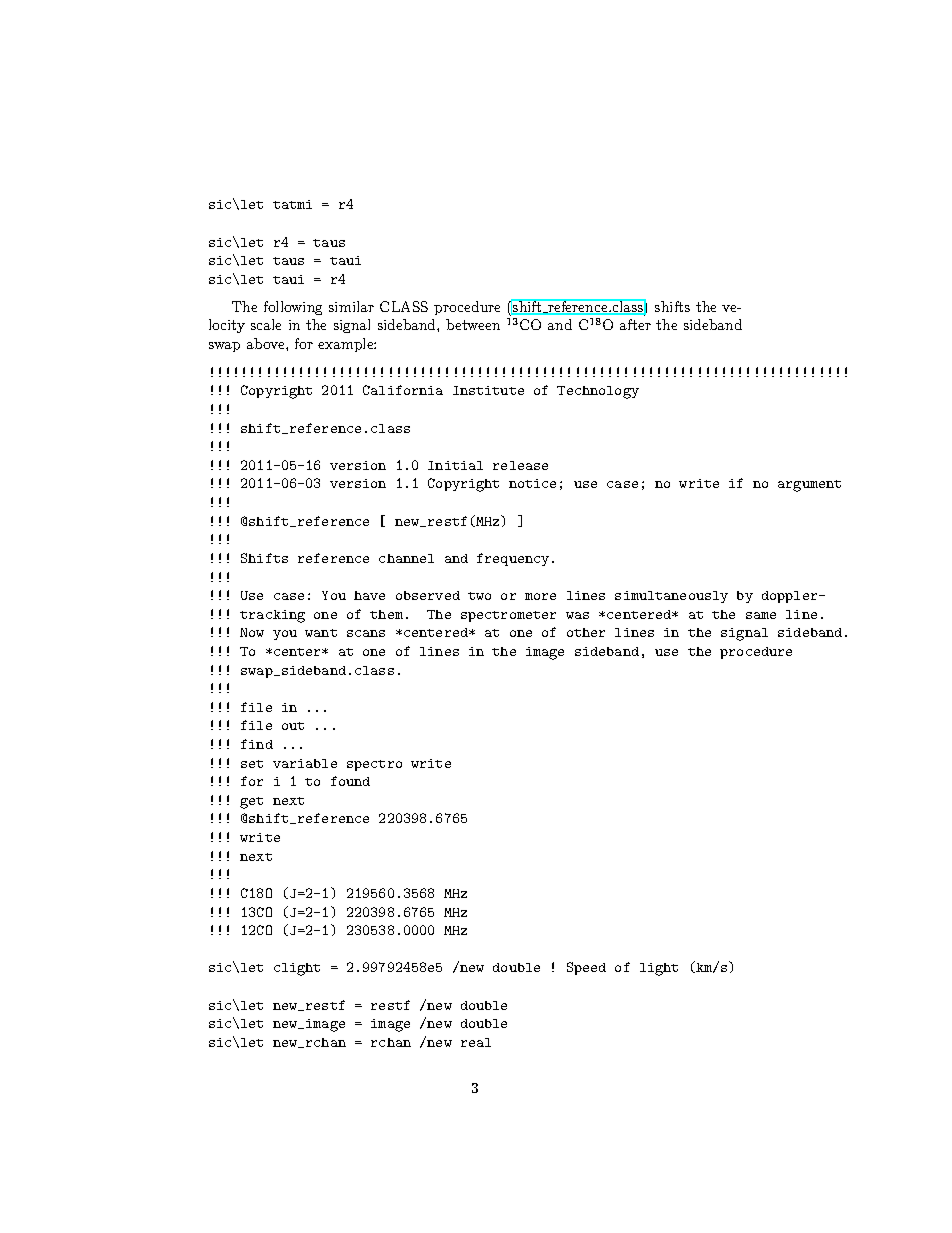 Image resolution: width=952 pixels, height=1233 pixels. What do you see at coordinates (476, 1042) in the document?
I see `real` at bounding box center [476, 1042].
